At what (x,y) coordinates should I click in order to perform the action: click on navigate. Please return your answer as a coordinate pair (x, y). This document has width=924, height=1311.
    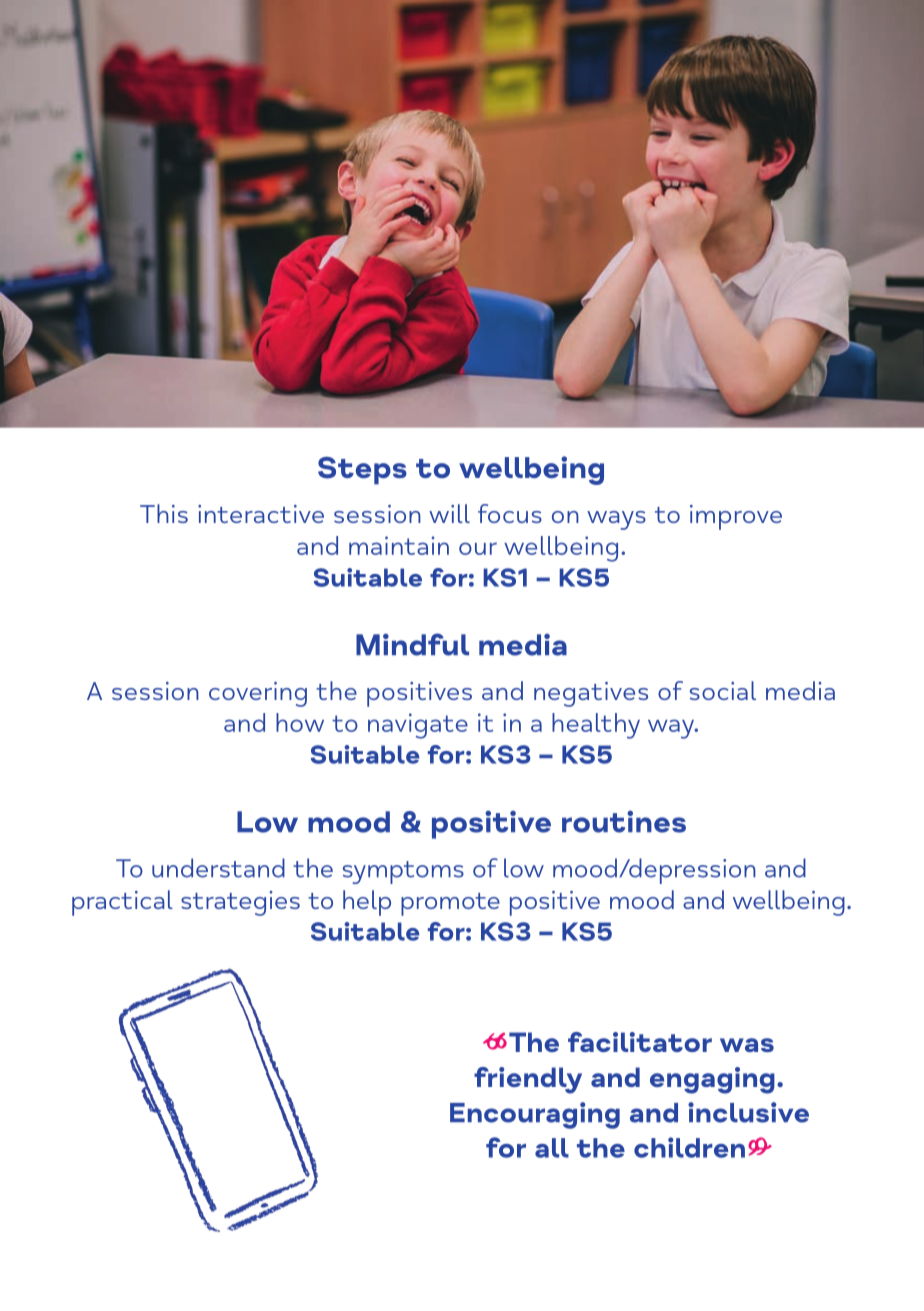
    Looking at the image, I should click on (418, 726).
